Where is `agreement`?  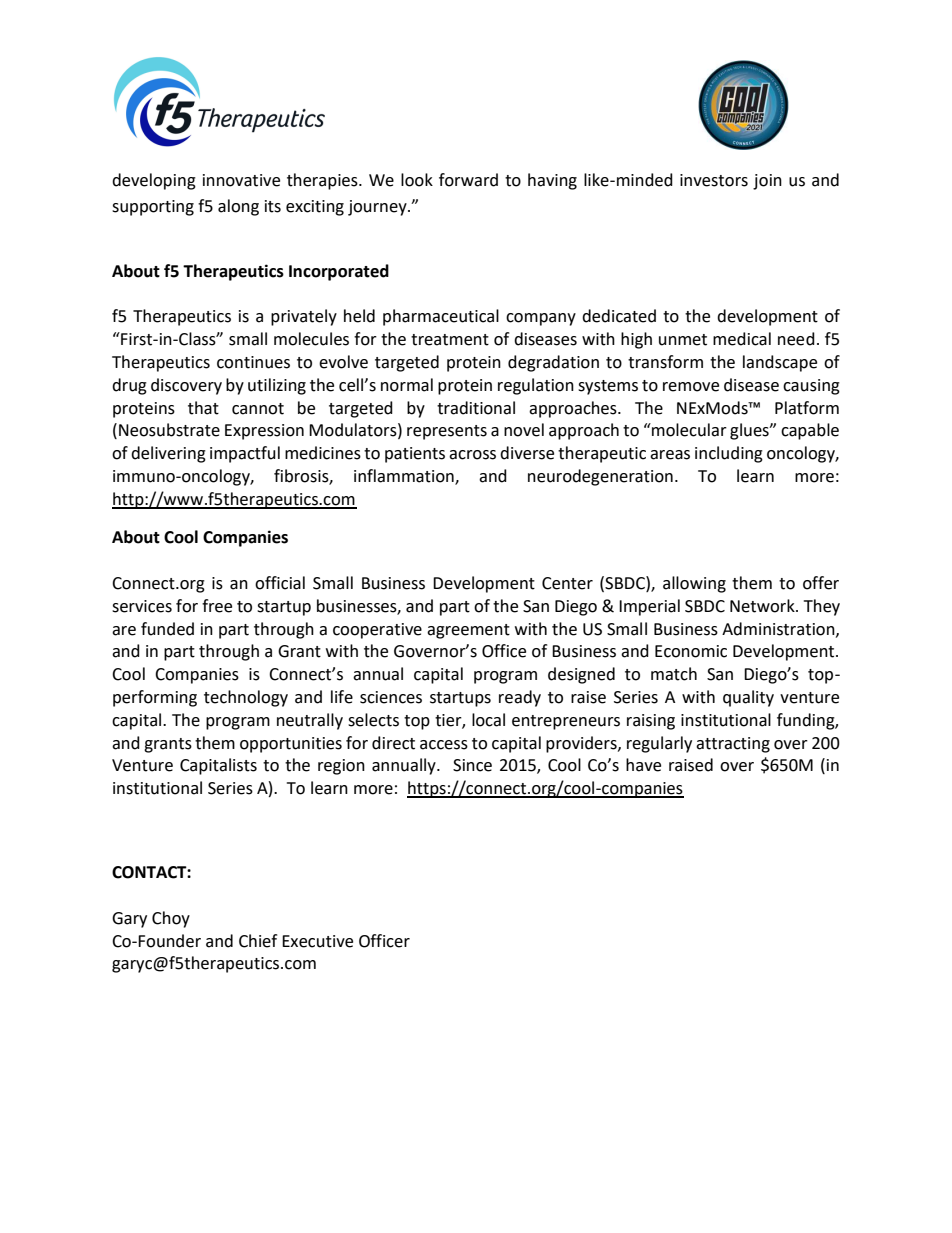 agreement is located at coordinates (468, 631).
